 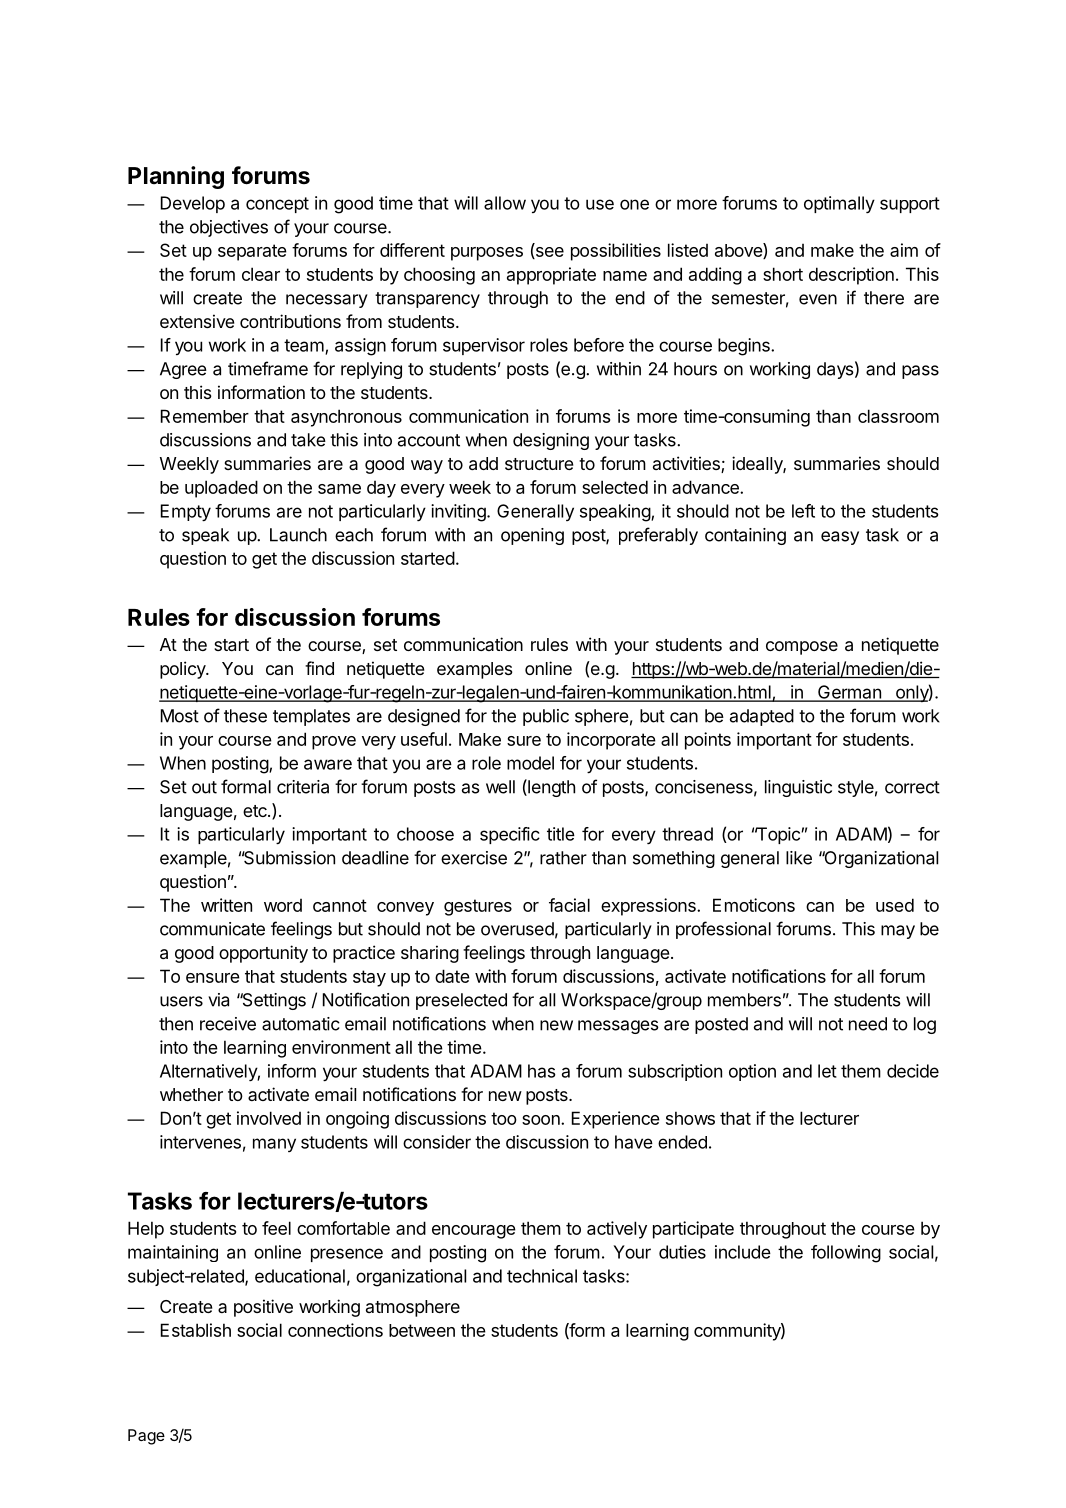 I want to click on Establish, so click(x=196, y=1330).
